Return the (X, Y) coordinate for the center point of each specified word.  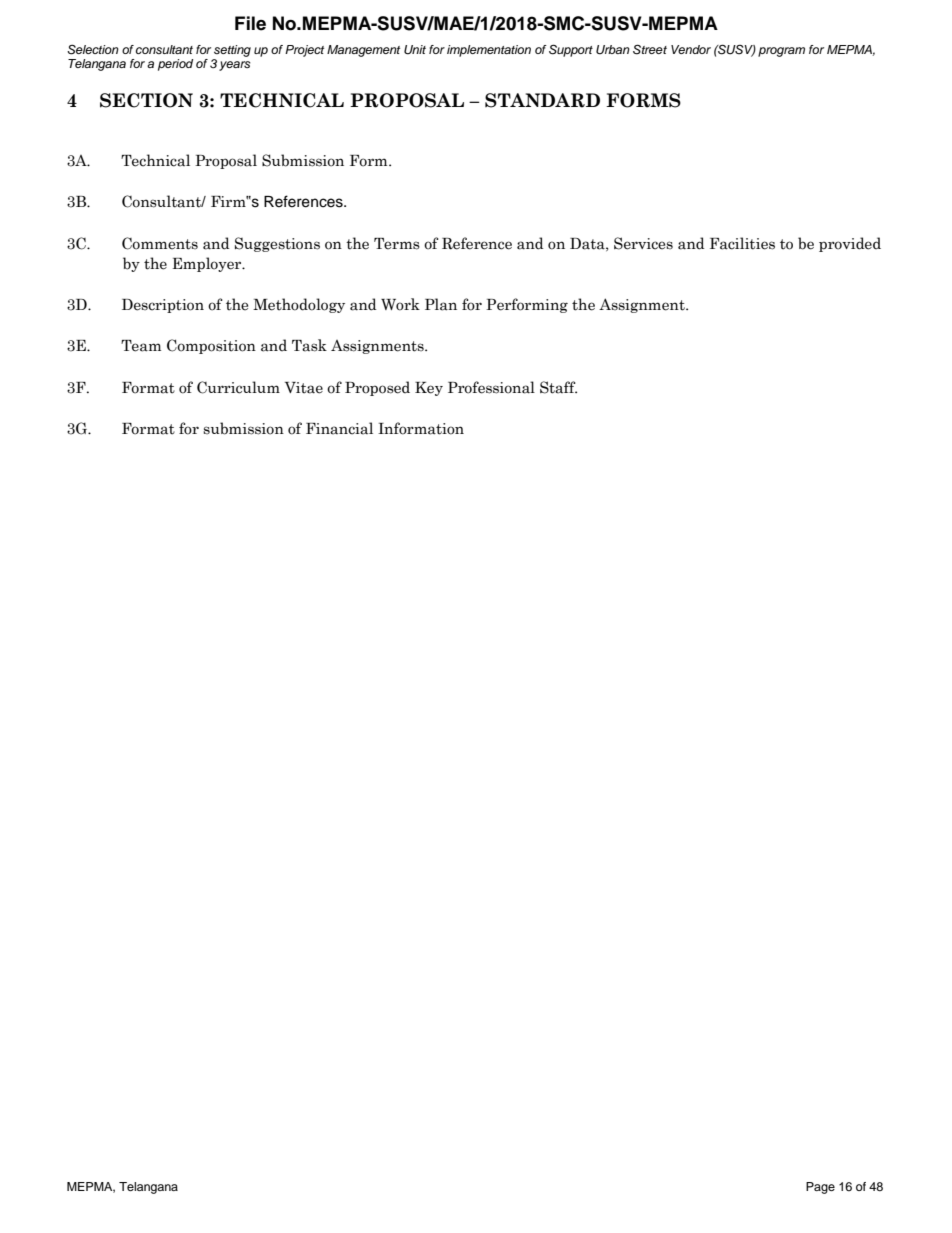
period (175, 65)
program (781, 52)
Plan (441, 304)
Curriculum (238, 387)
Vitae (304, 388)
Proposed (377, 388)
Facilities (742, 243)
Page (820, 1188)
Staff (558, 387)
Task (309, 345)
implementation (489, 51)
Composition (211, 346)
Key (429, 389)
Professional (491, 387)
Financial (339, 428)
